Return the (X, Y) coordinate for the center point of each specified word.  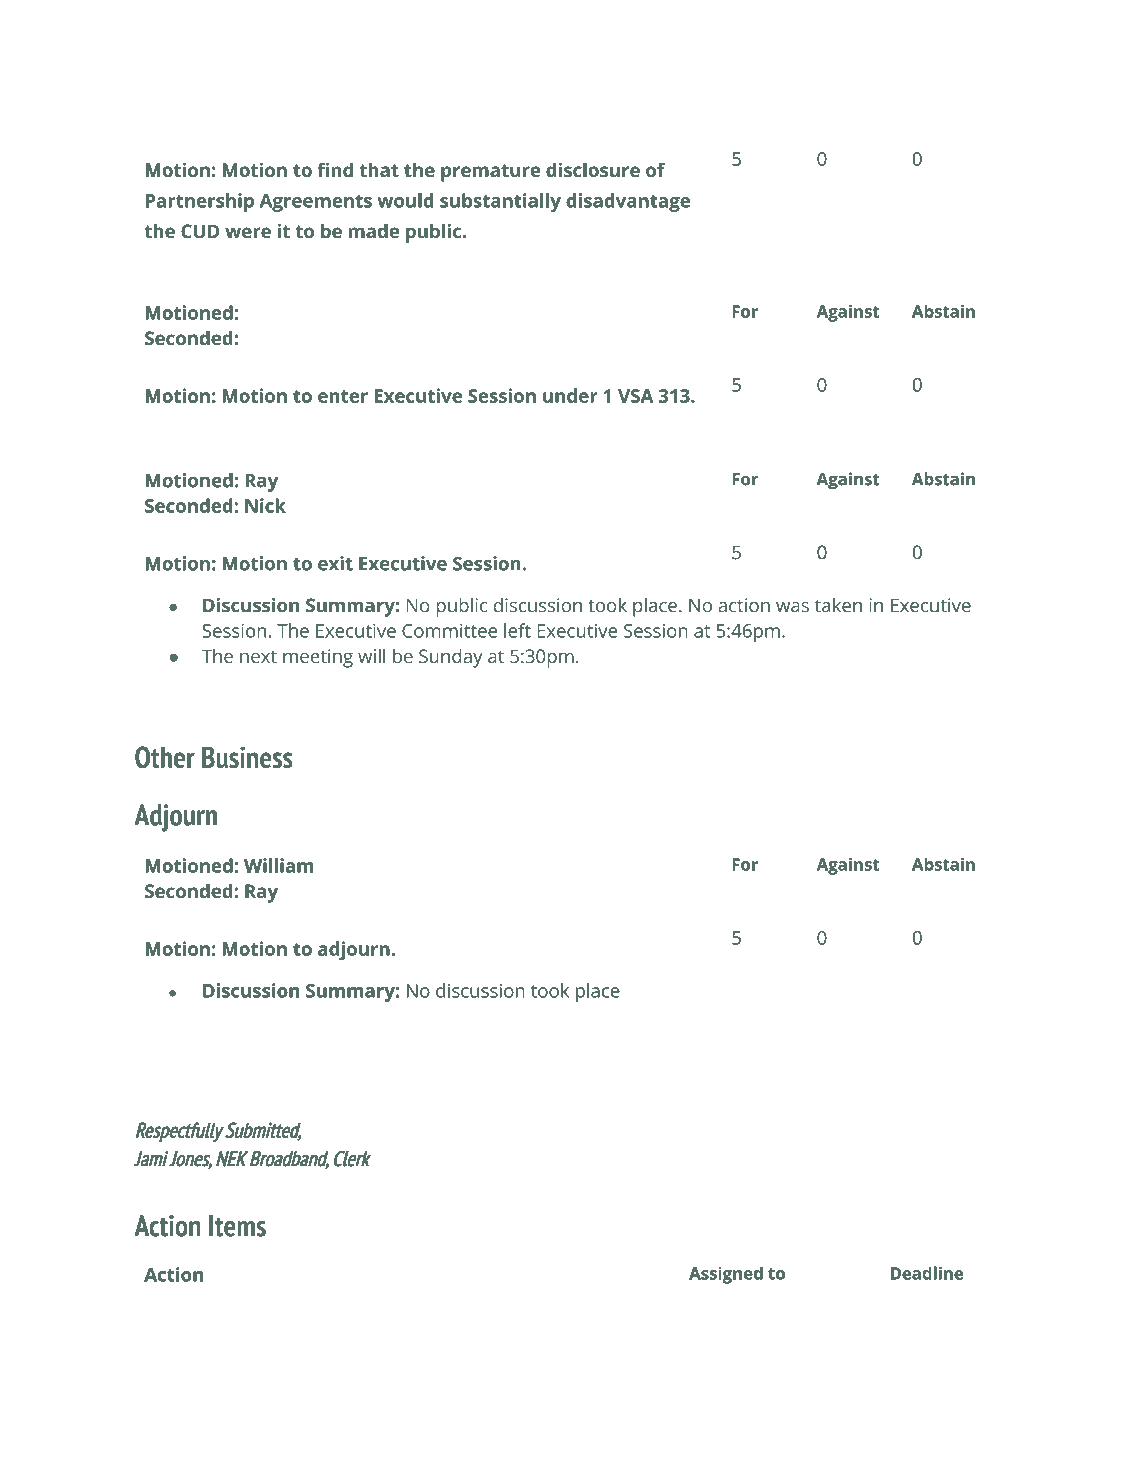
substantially (500, 202)
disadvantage (628, 202)
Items (237, 1226)
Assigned (726, 1275)
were (248, 232)
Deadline (927, 1273)
